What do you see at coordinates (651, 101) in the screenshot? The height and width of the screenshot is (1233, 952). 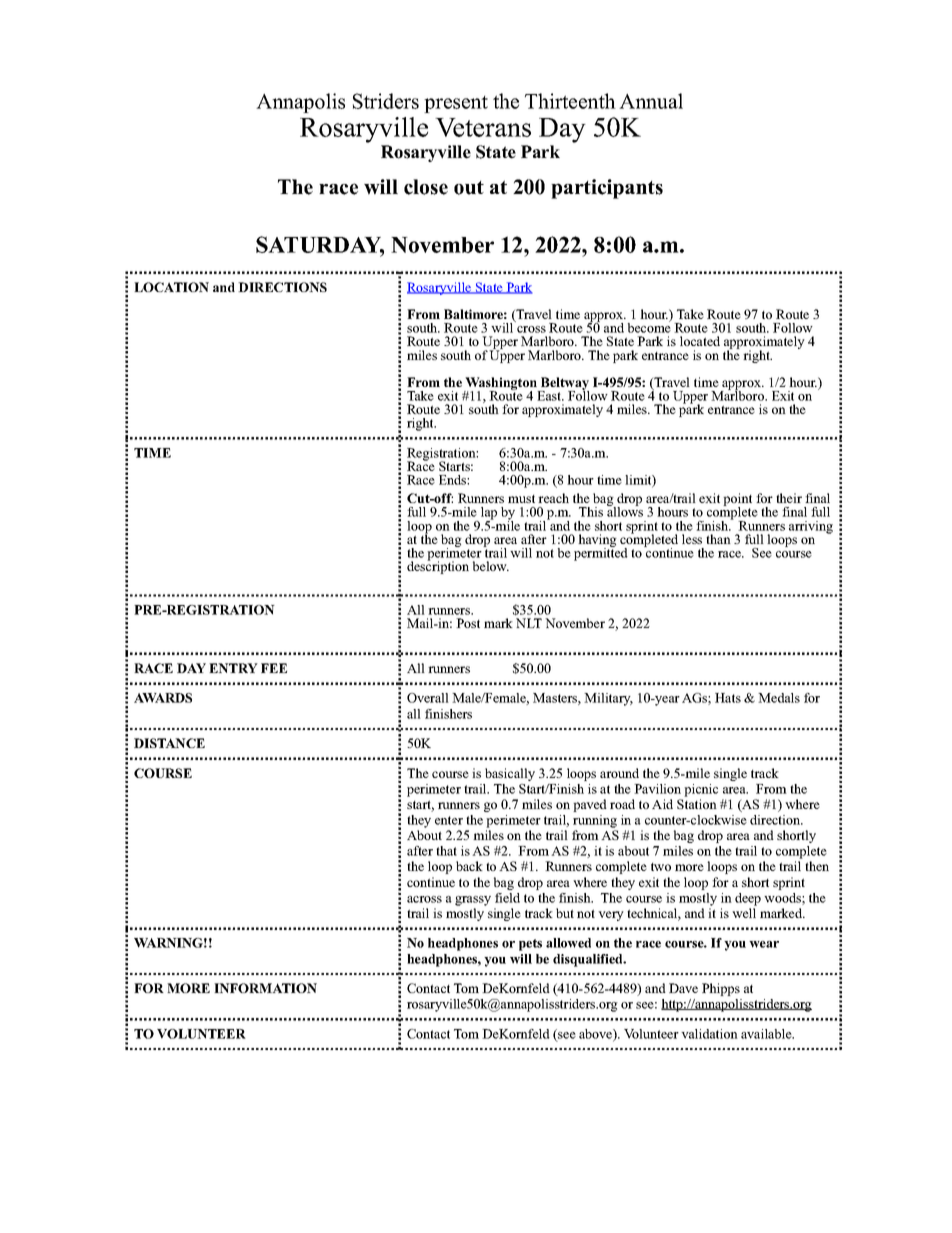 I see `Annual` at bounding box center [651, 101].
